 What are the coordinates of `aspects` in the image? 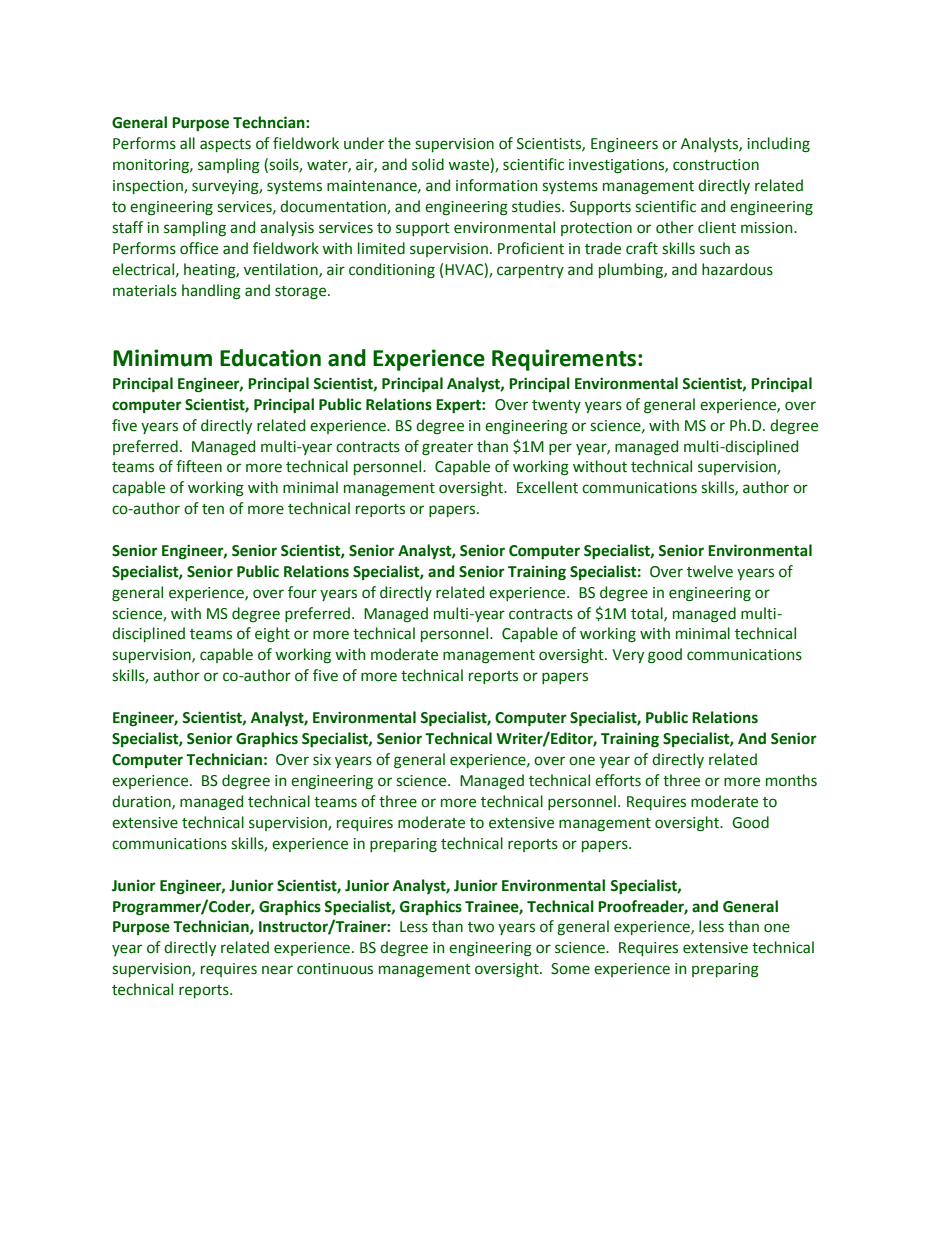 It's located at (225, 145).
